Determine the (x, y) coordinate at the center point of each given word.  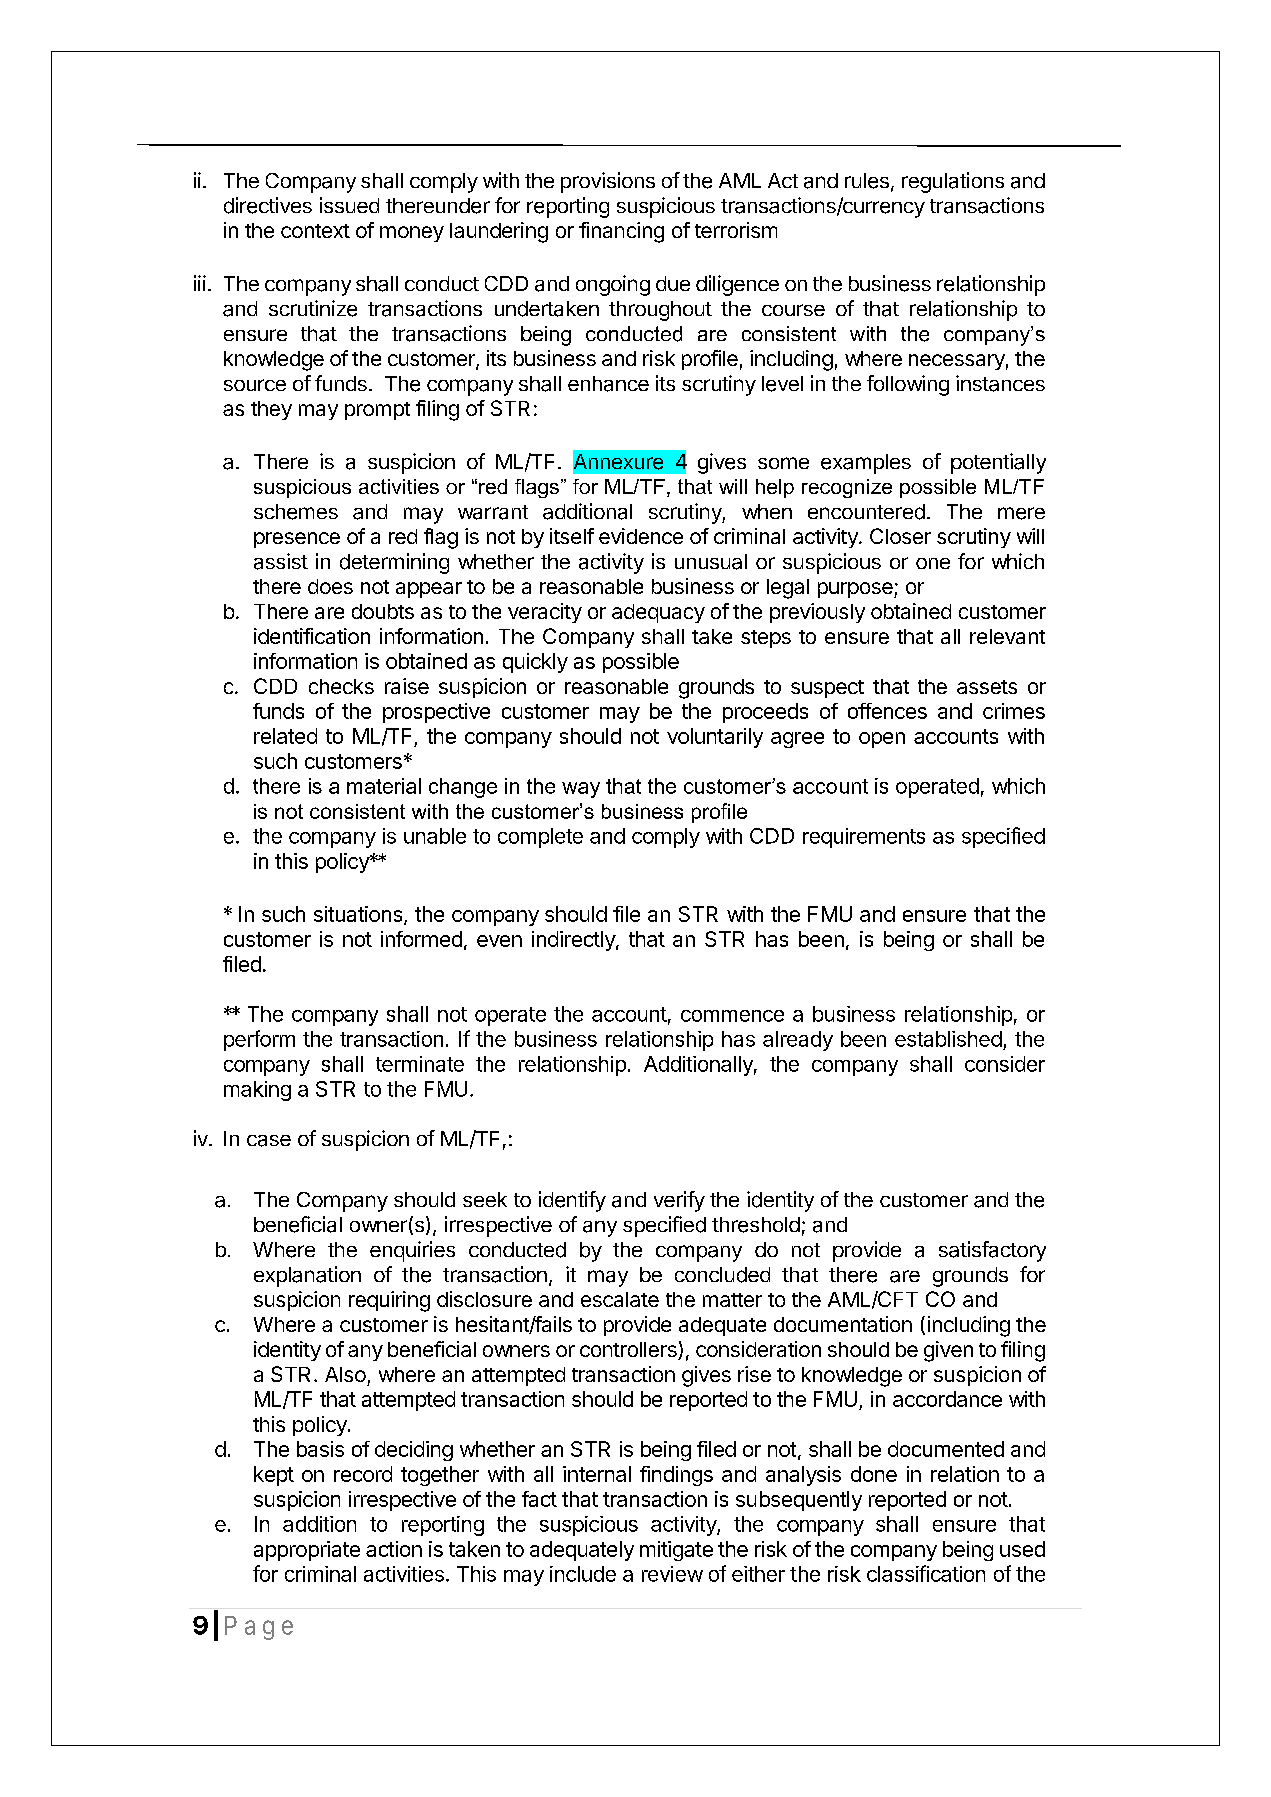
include (583, 1574)
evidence (641, 536)
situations (358, 914)
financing (621, 232)
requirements (864, 838)
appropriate (307, 1551)
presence (297, 540)
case (269, 1141)
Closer (900, 536)
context (315, 231)
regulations (953, 182)
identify (572, 1201)
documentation (843, 1324)
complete (540, 838)
